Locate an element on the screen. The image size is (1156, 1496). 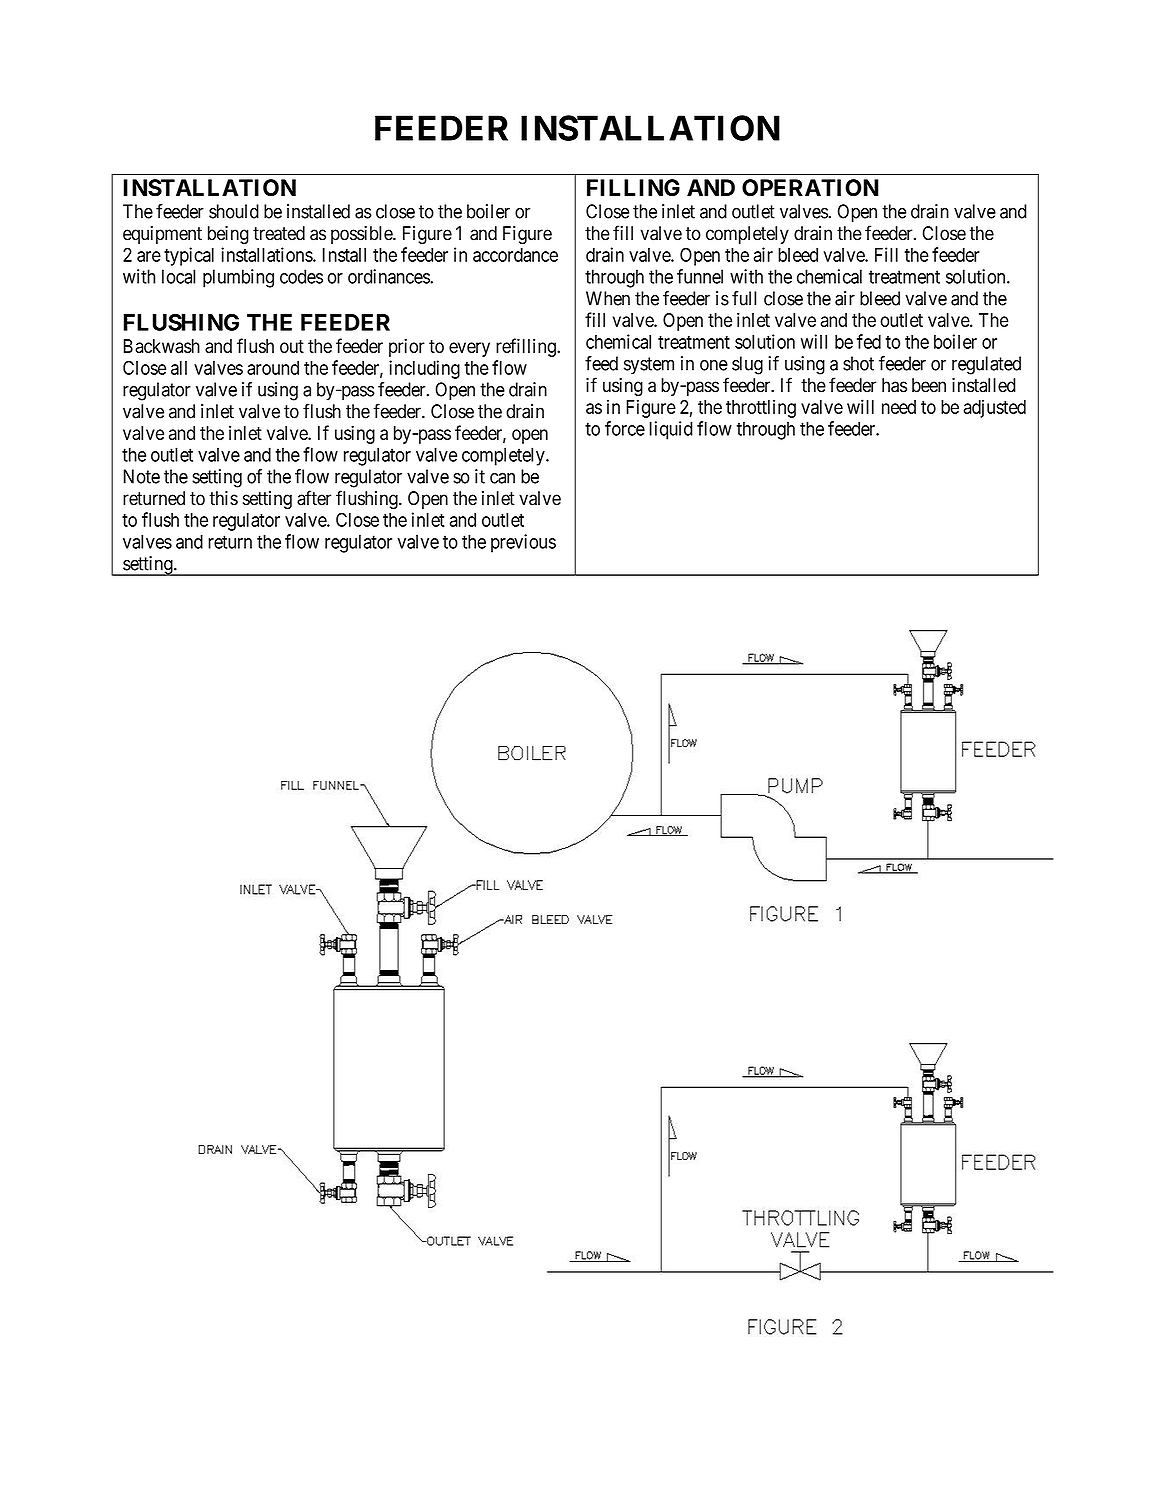
shot is located at coordinates (858, 363).
